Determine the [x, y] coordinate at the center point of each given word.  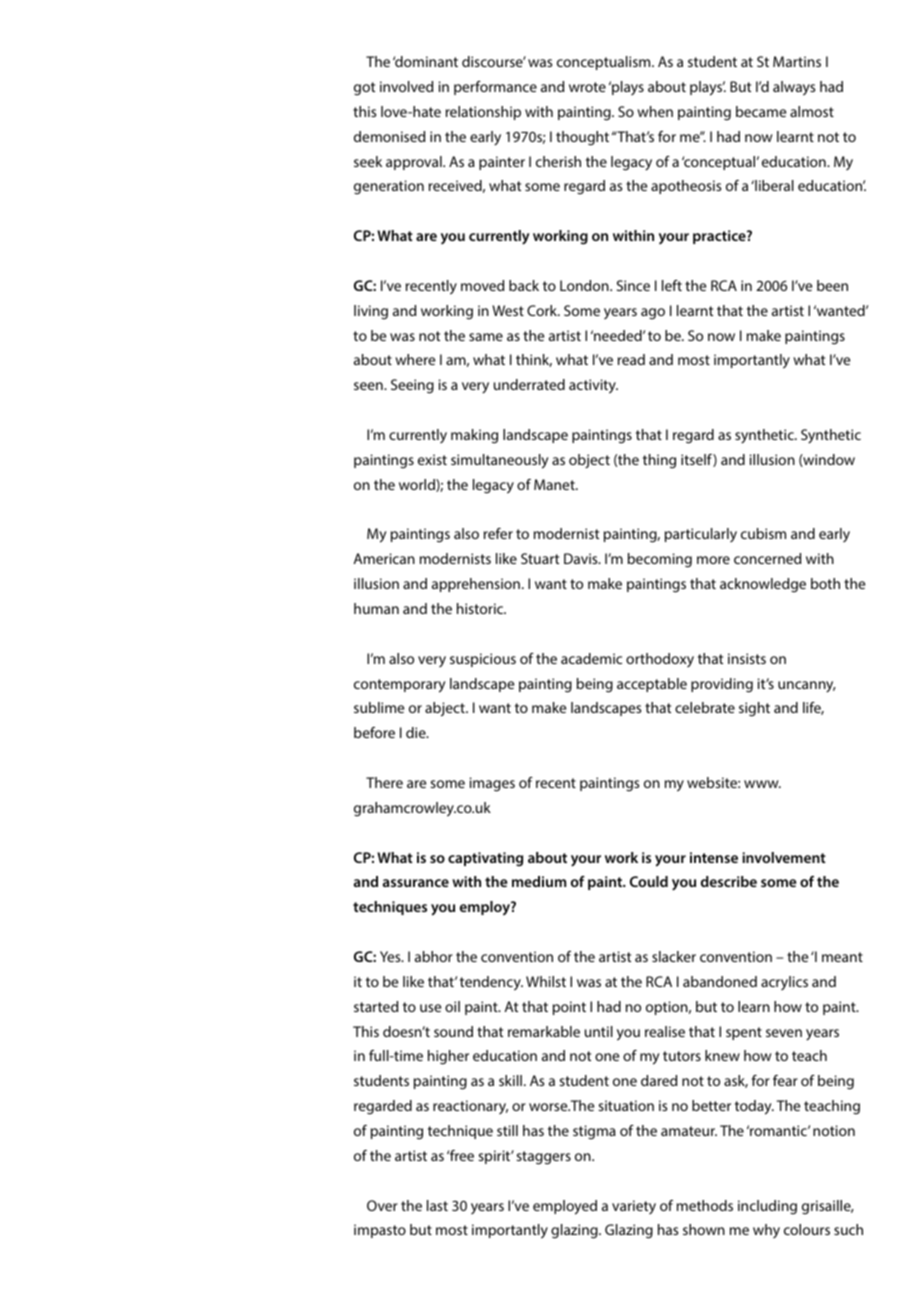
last [437, 1205]
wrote [587, 87]
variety [634, 1207]
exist [432, 459]
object [589, 461]
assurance [416, 883]
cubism [763, 533]
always [794, 88]
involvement [784, 857]
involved [406, 86]
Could [649, 881]
